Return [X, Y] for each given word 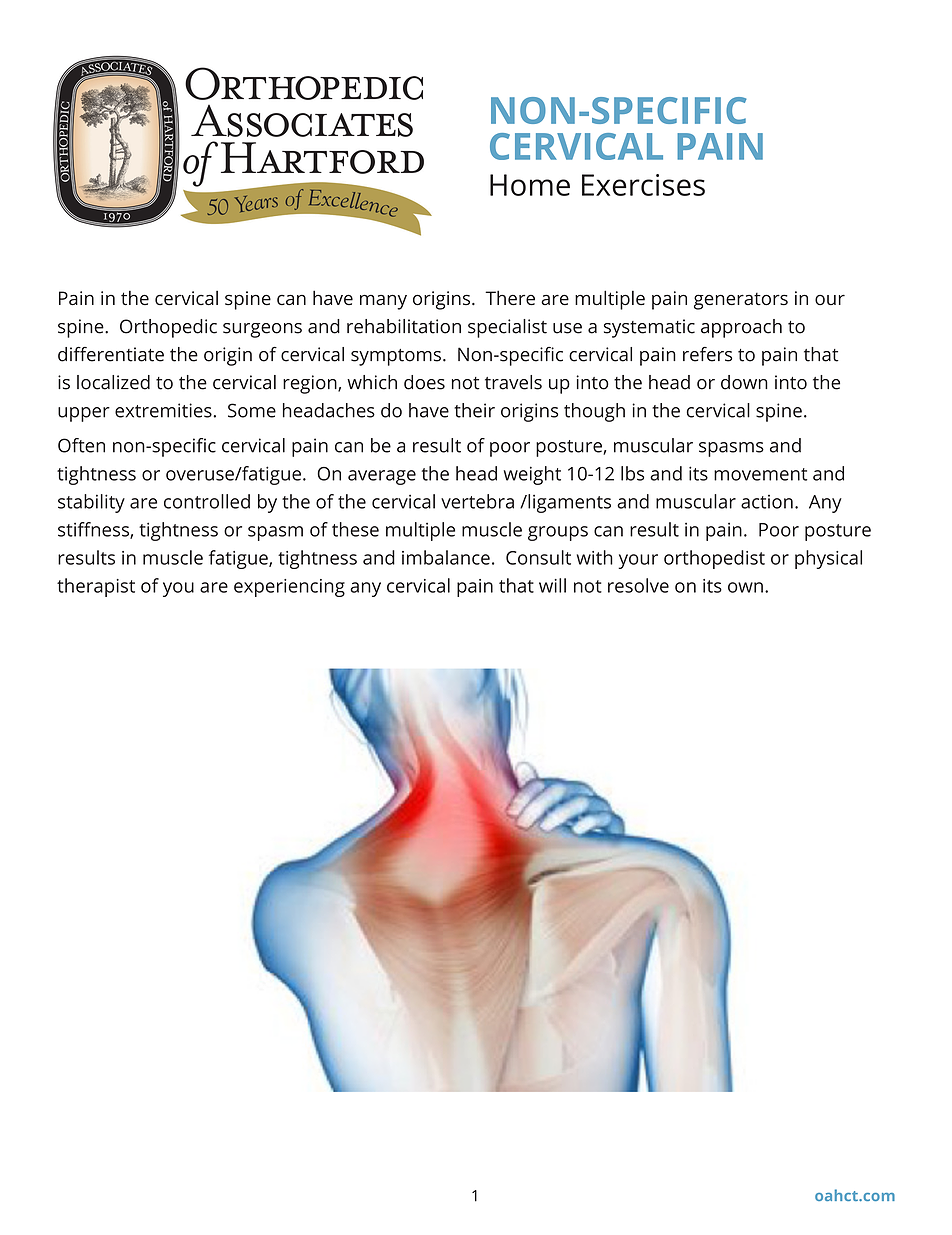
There [510, 297]
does [424, 382]
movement [760, 474]
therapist [96, 587]
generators [741, 301]
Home [530, 185]
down [744, 382]
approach [741, 328]
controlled [207, 501]
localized [113, 382]
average [382, 477]
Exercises [643, 185]
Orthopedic [168, 328]
